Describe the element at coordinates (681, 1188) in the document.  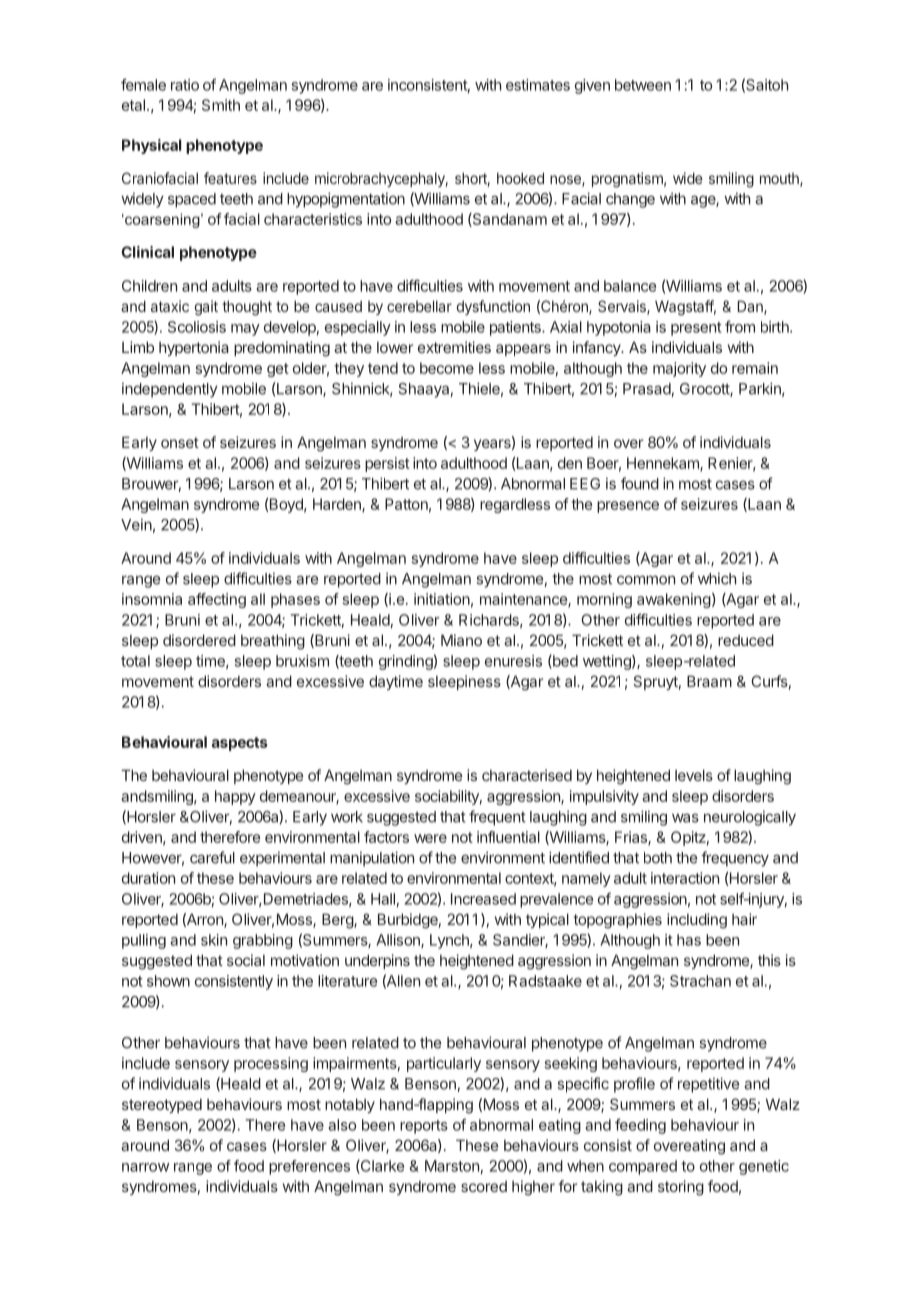
I see `storing` at that location.
